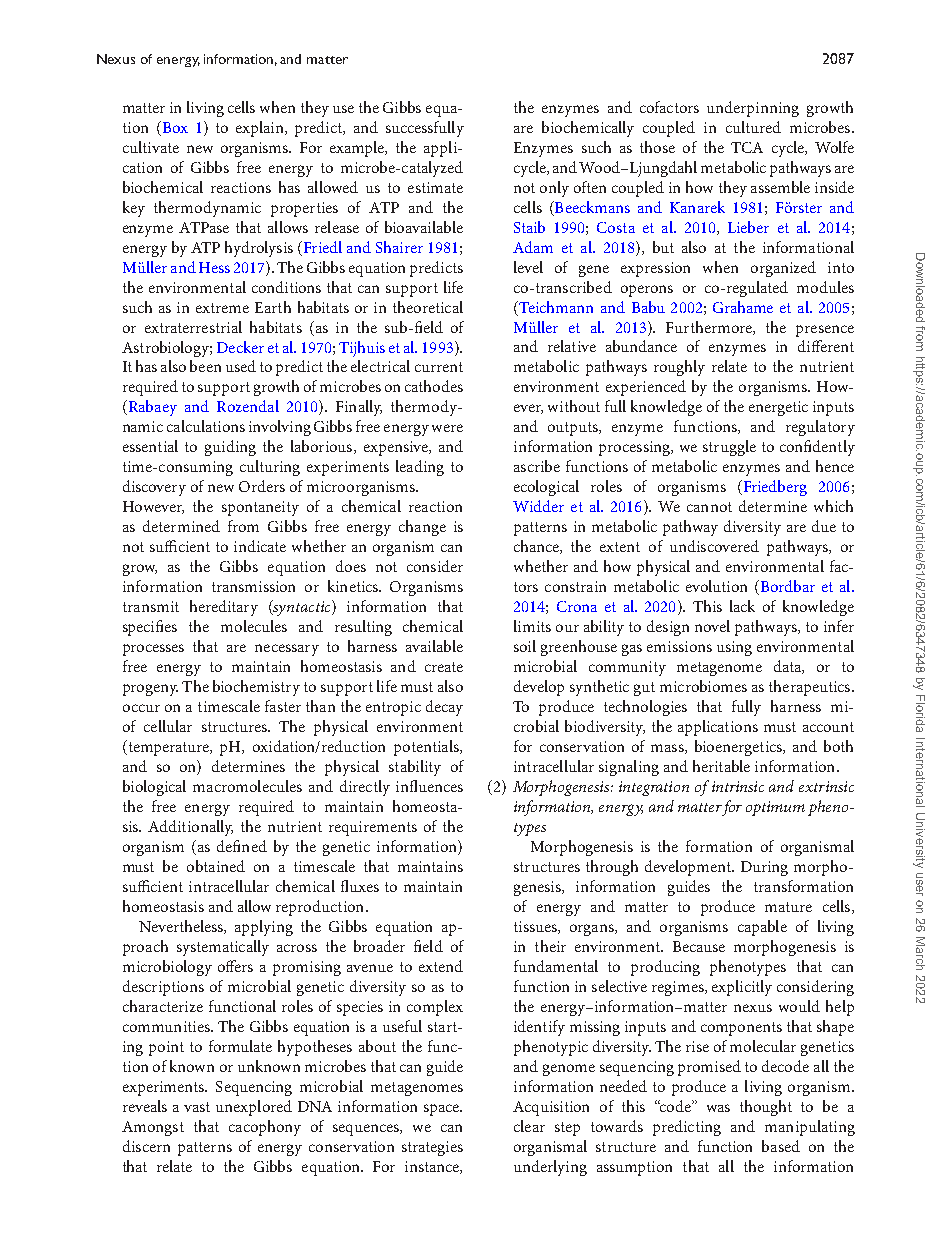 The height and width of the screenshot is (1256, 952). What do you see at coordinates (197, 1107) in the screenshot?
I see `vast` at bounding box center [197, 1107].
